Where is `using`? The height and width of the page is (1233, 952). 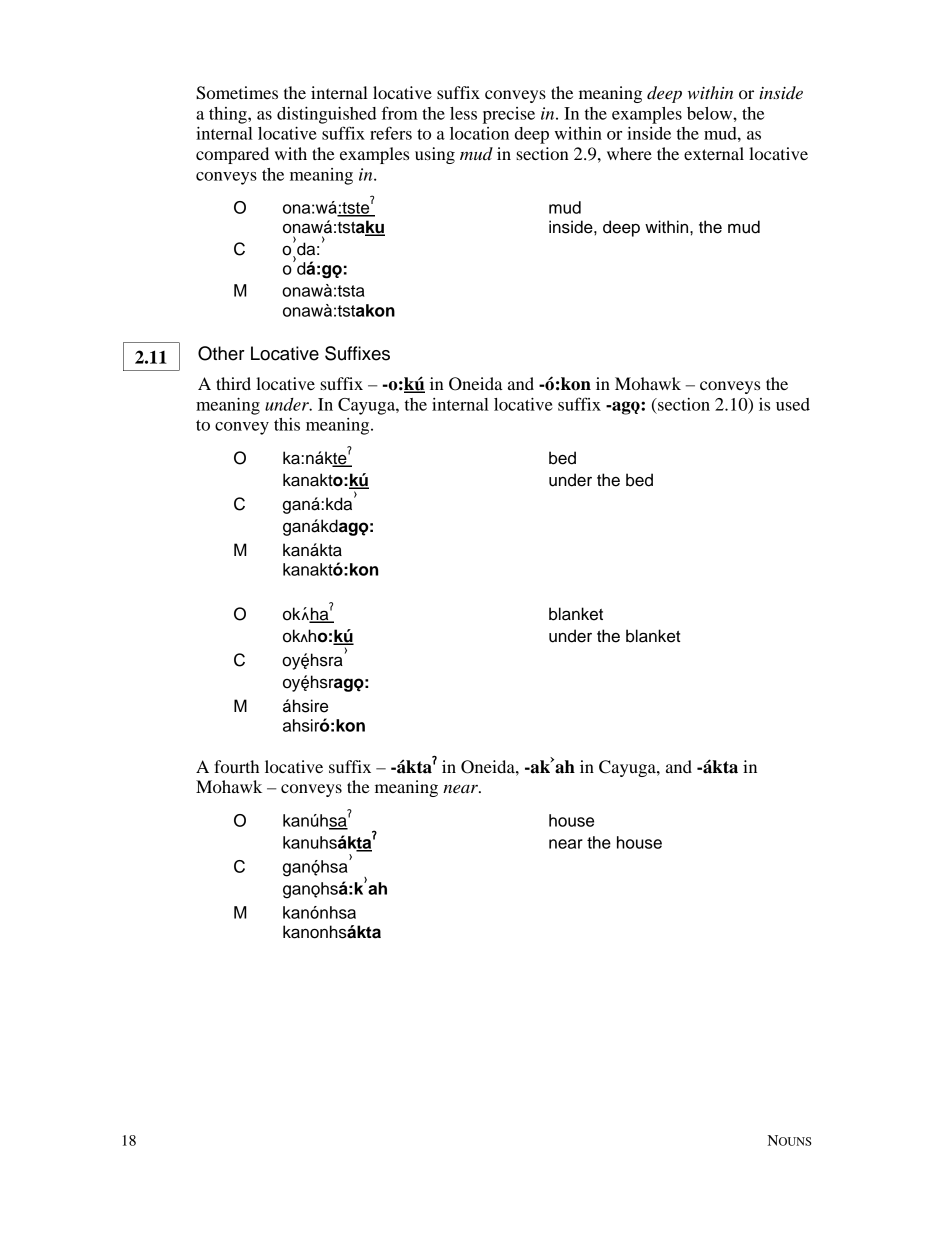 using is located at coordinates (435, 155).
